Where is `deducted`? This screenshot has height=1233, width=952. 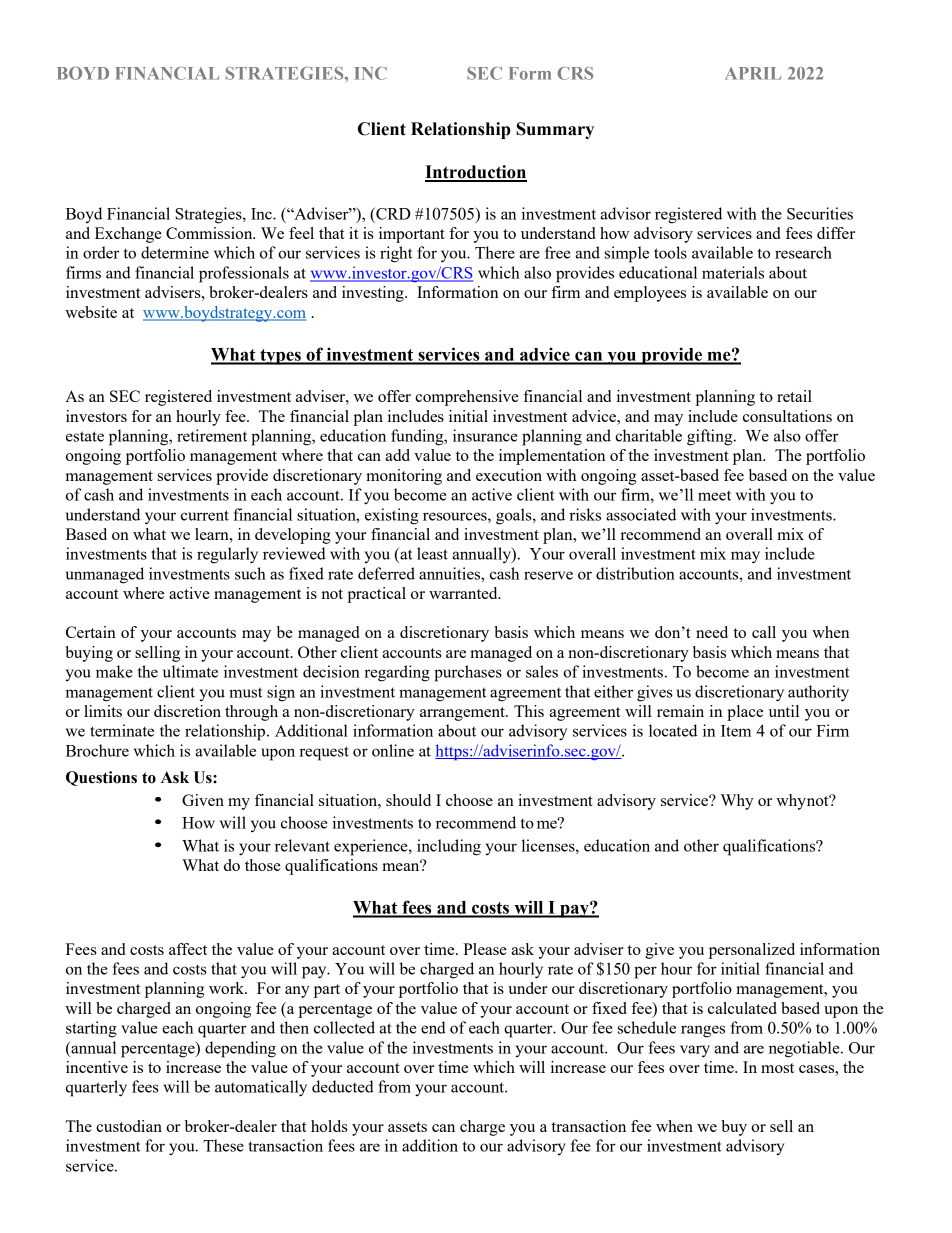
deducted is located at coordinates (343, 1086).
